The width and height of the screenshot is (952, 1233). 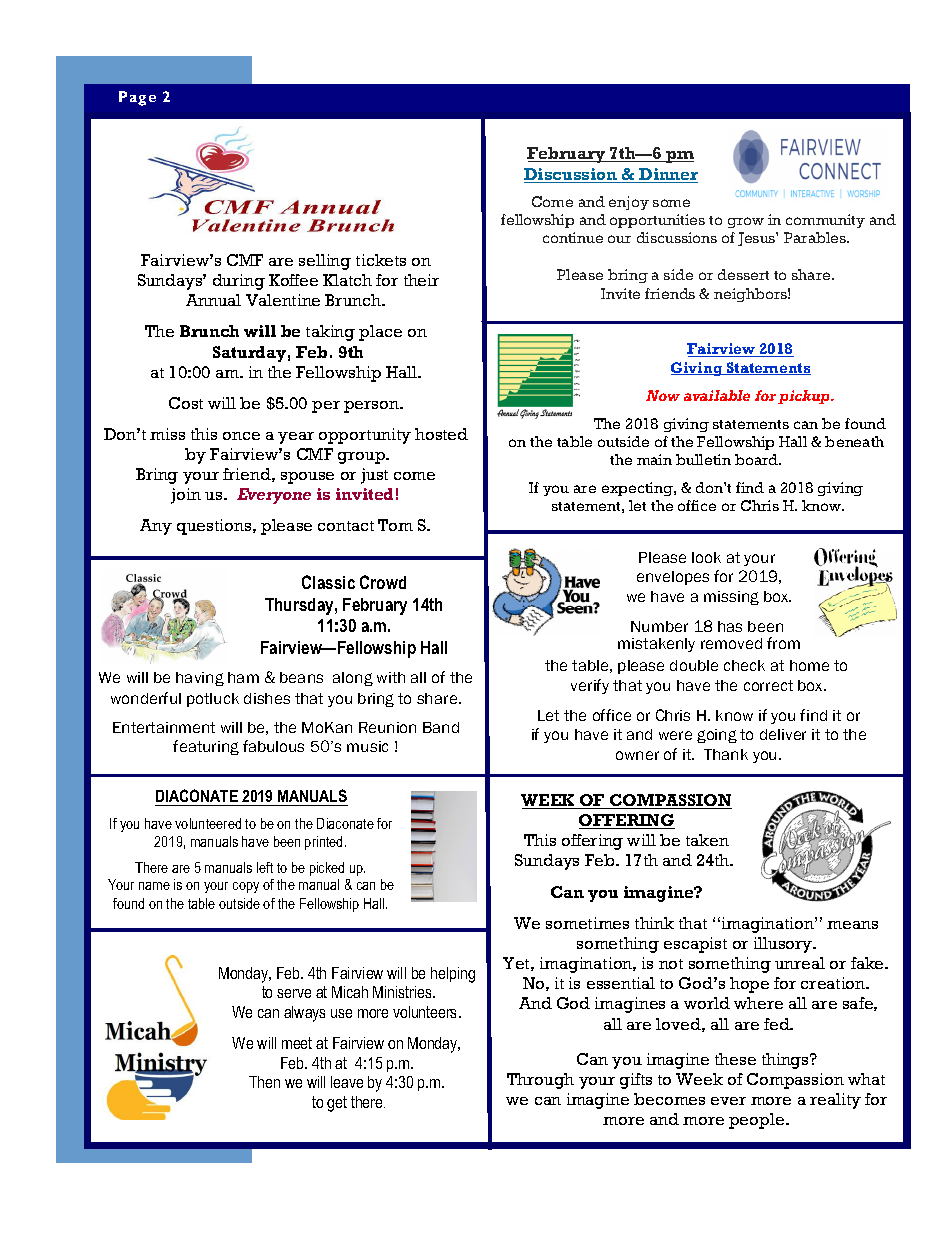 I want to click on printed, so click(x=325, y=843).
